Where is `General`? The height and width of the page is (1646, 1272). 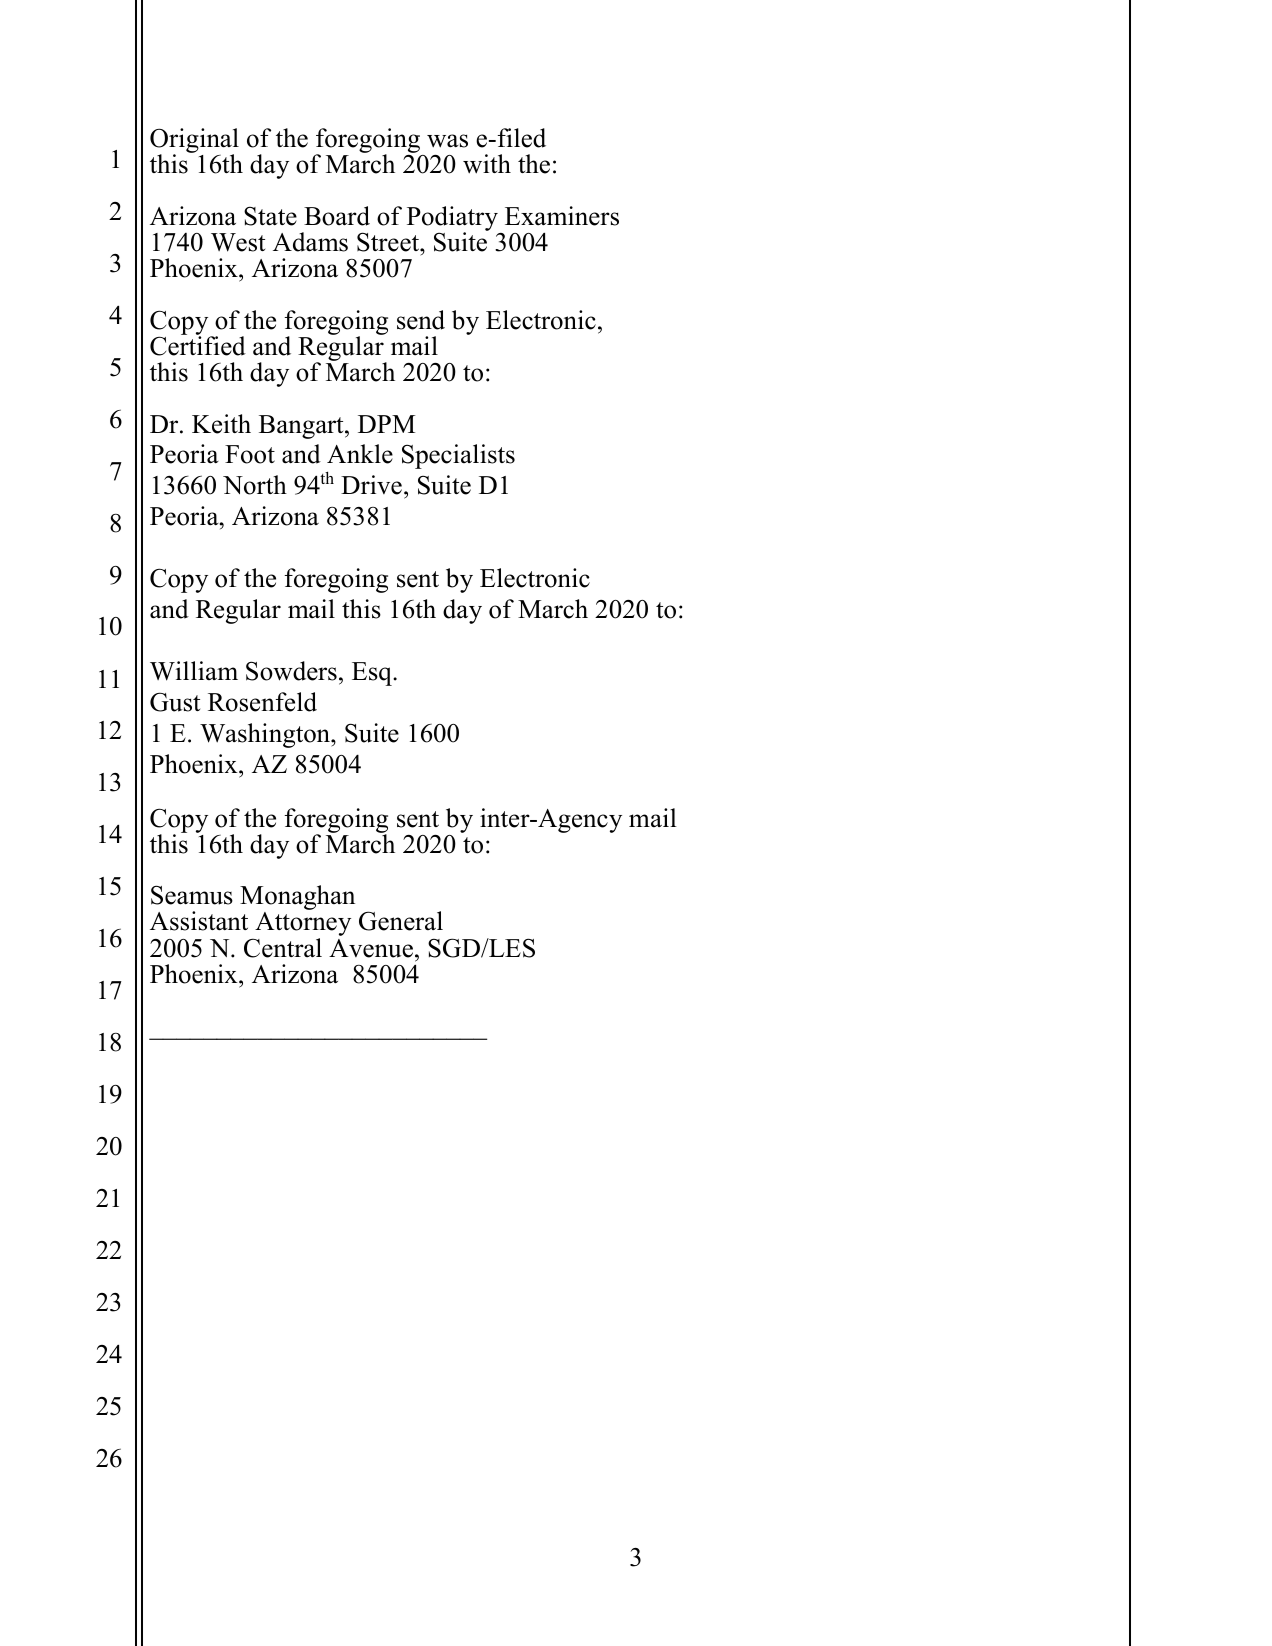
General is located at coordinates (401, 921).
